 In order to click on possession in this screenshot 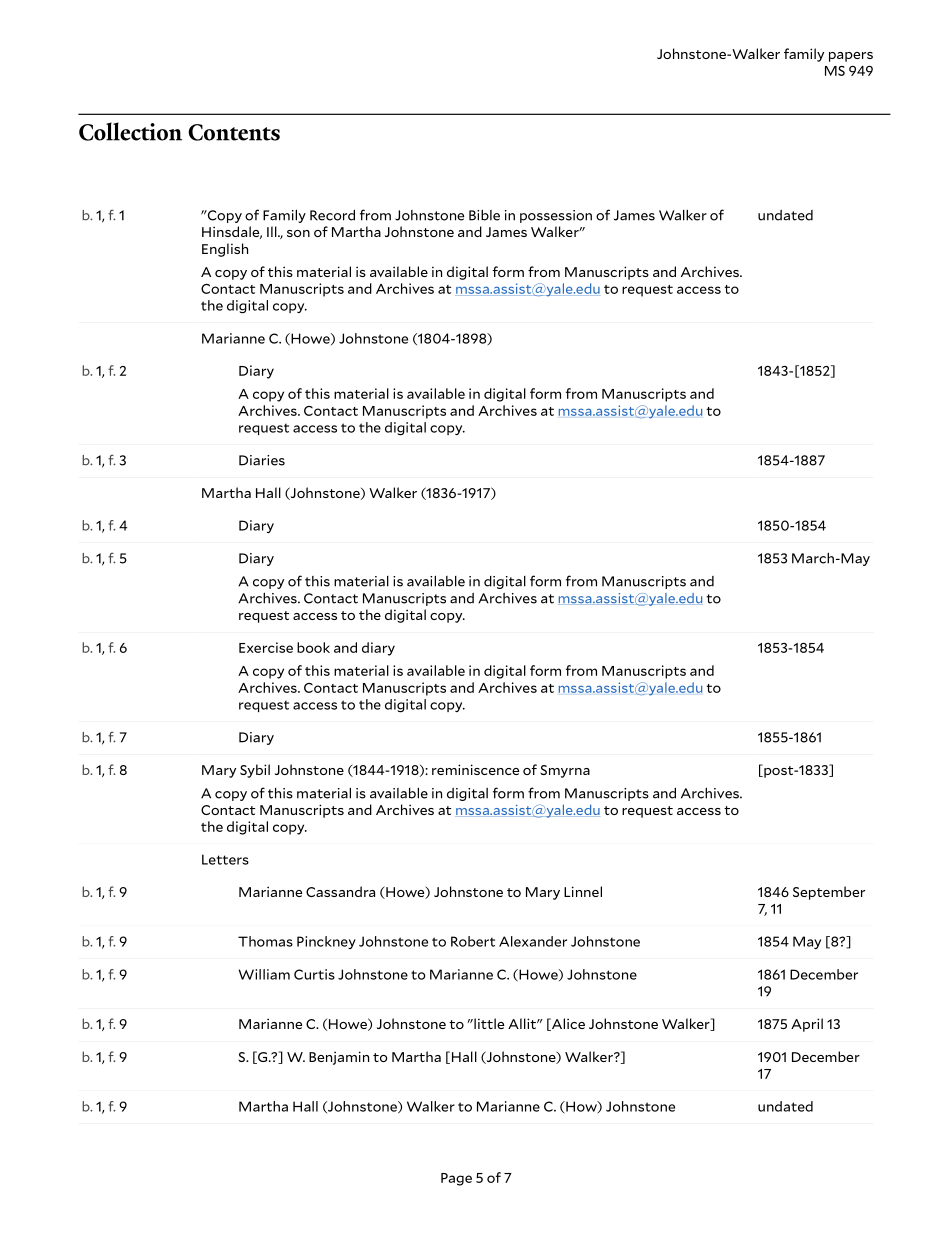, I will do `click(556, 216)`.
